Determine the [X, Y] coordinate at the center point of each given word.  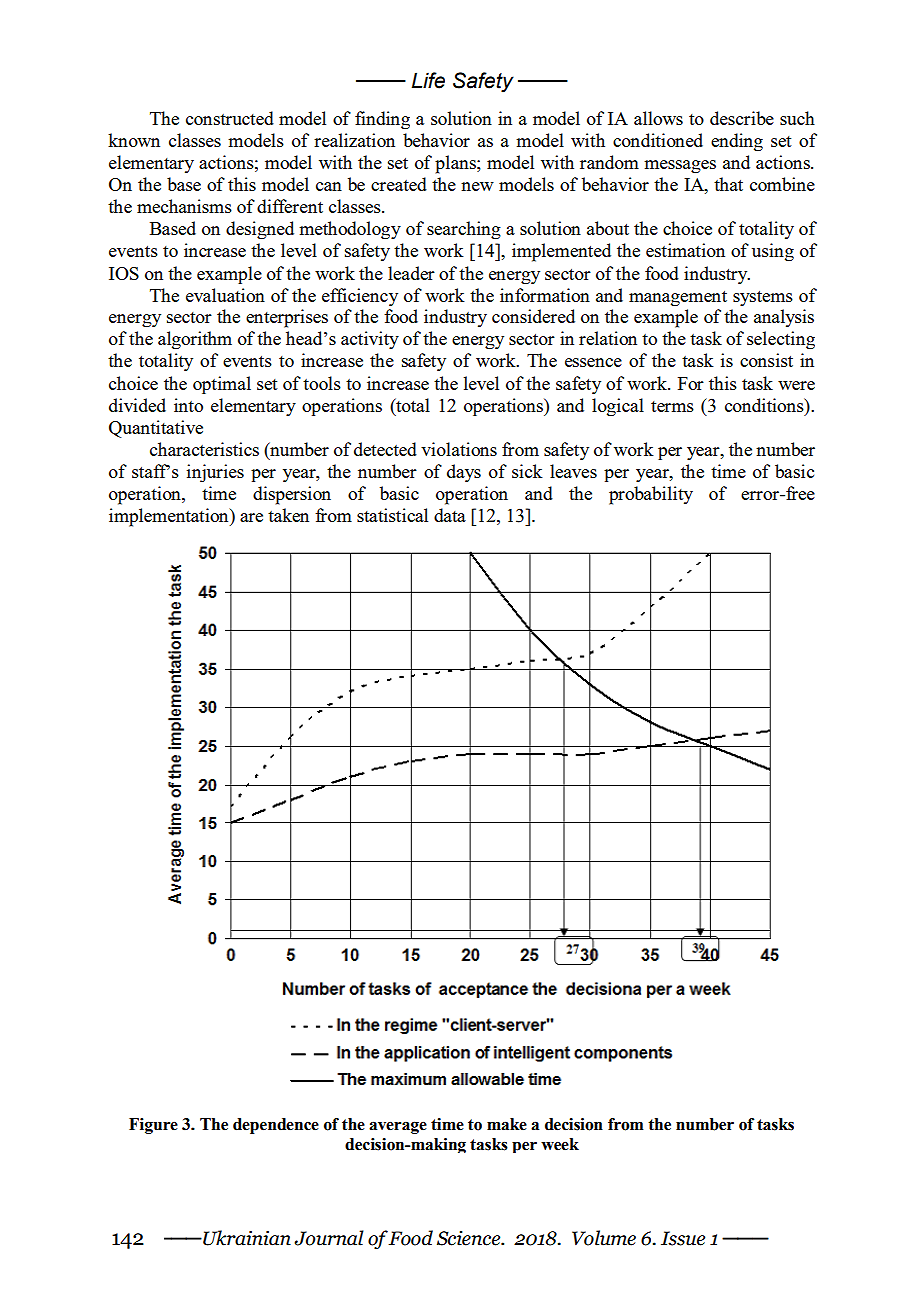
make [507, 1124]
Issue [683, 1238]
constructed [230, 118]
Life [428, 80]
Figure [153, 1126]
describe [742, 118]
